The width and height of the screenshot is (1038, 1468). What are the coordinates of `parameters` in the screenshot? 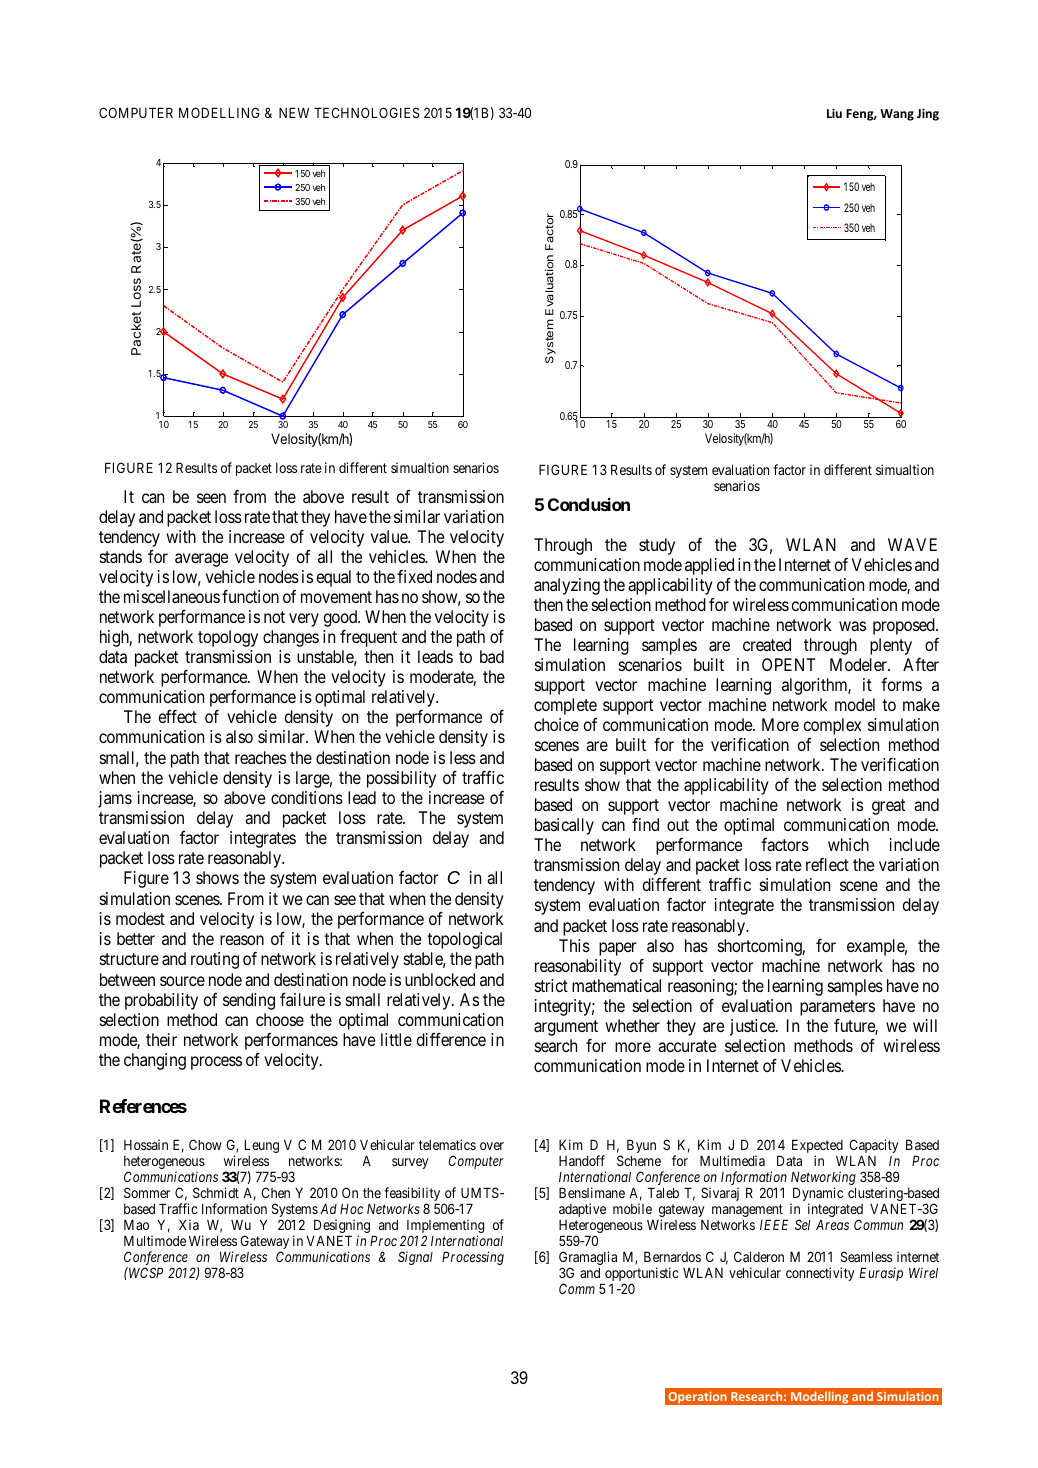 It's located at (837, 1008).
